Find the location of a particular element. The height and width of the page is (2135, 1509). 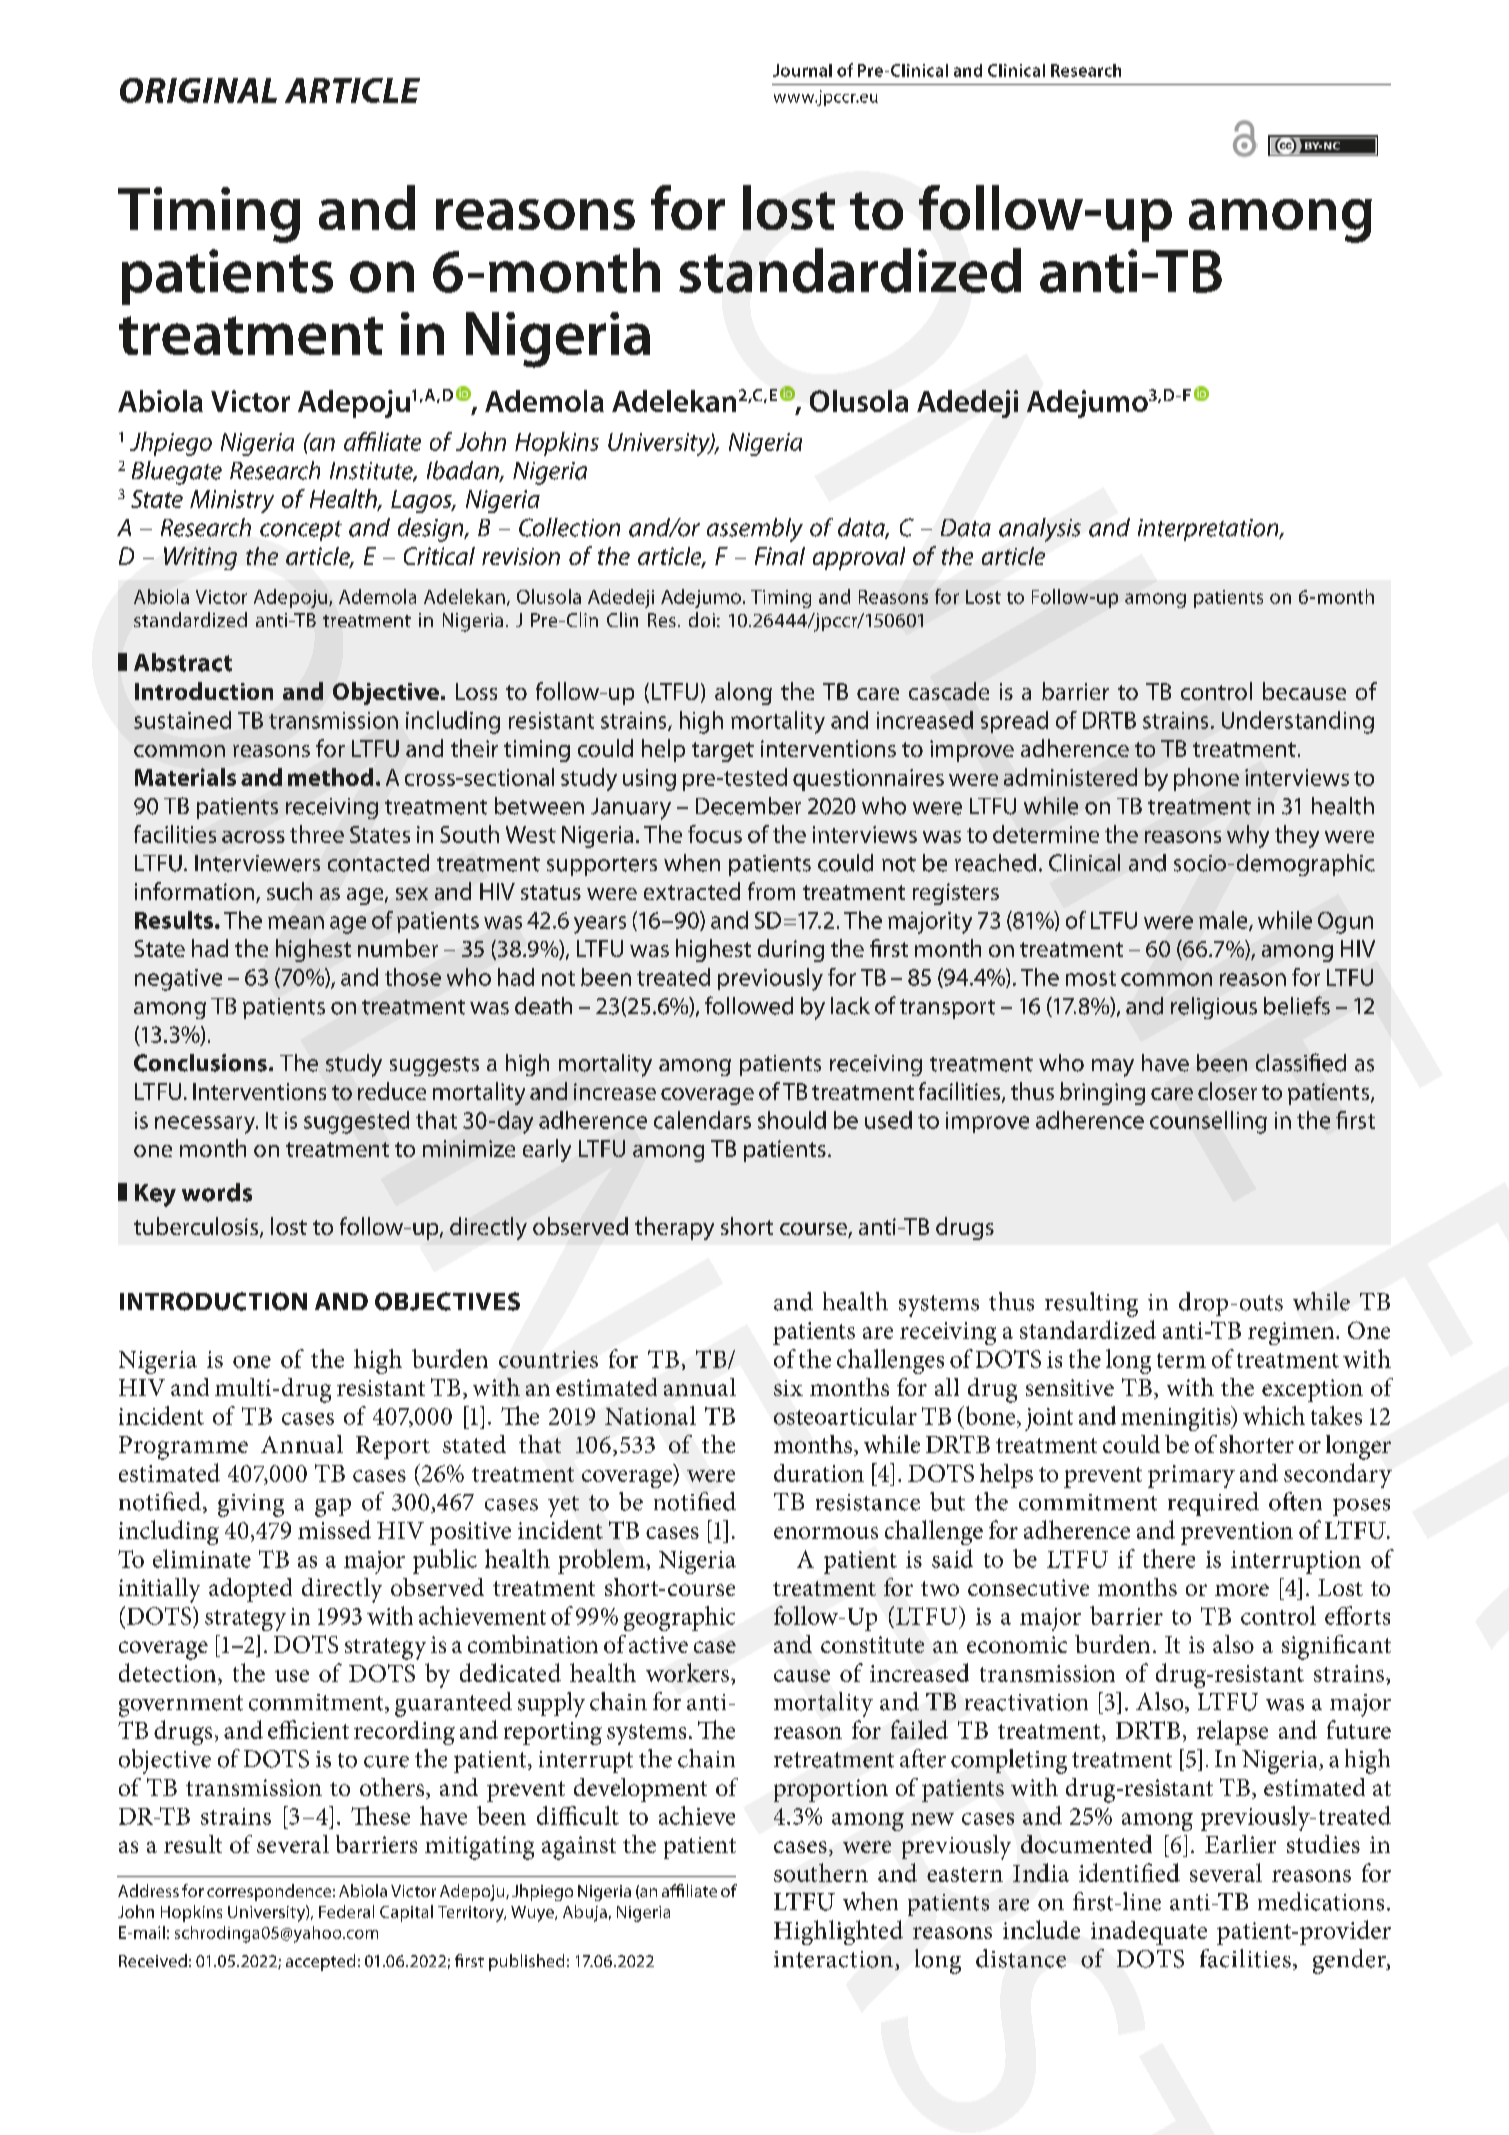

ORIGINAL is located at coordinates (198, 90).
